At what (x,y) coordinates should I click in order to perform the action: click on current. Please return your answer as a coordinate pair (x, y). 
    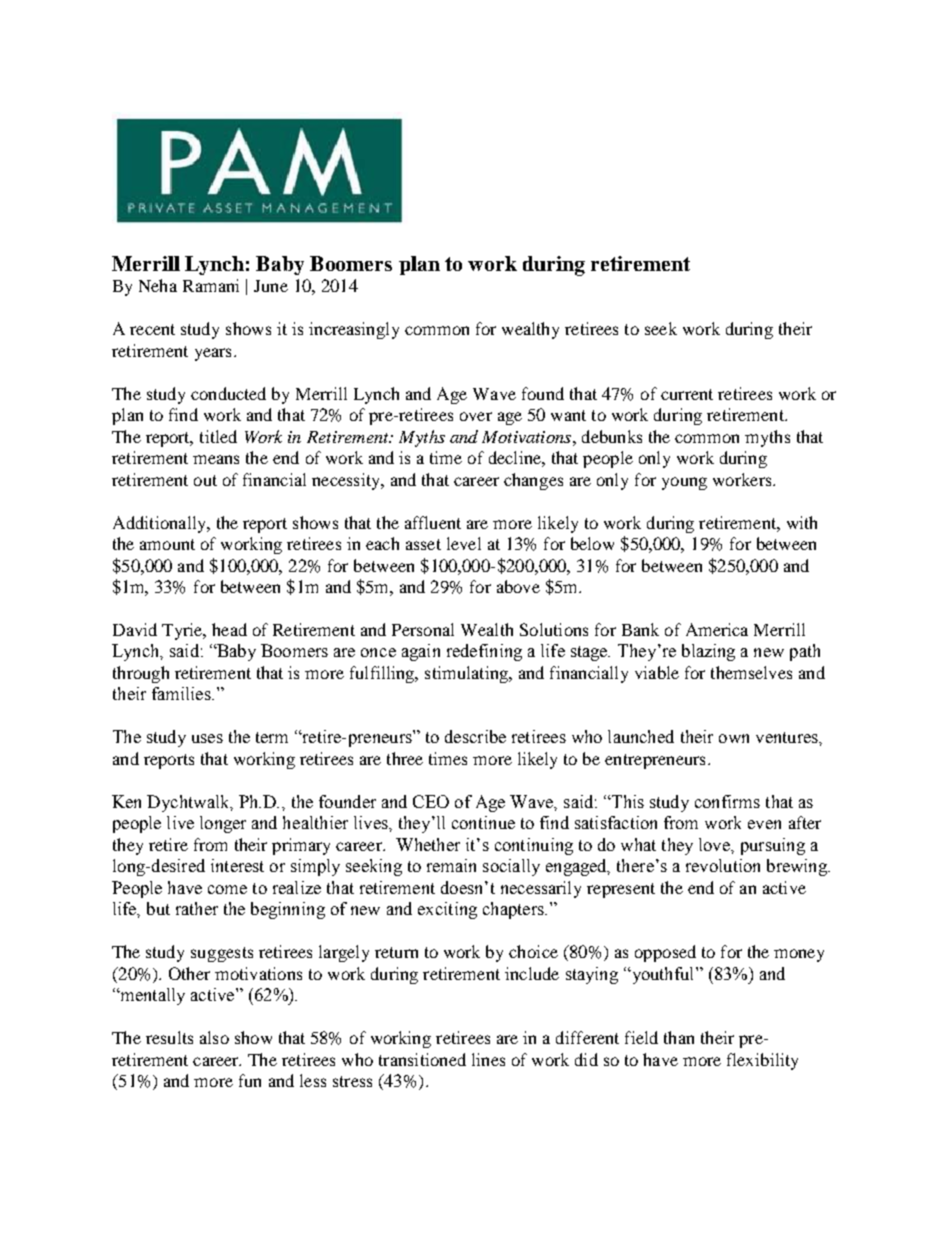
    Looking at the image, I should click on (687, 394).
